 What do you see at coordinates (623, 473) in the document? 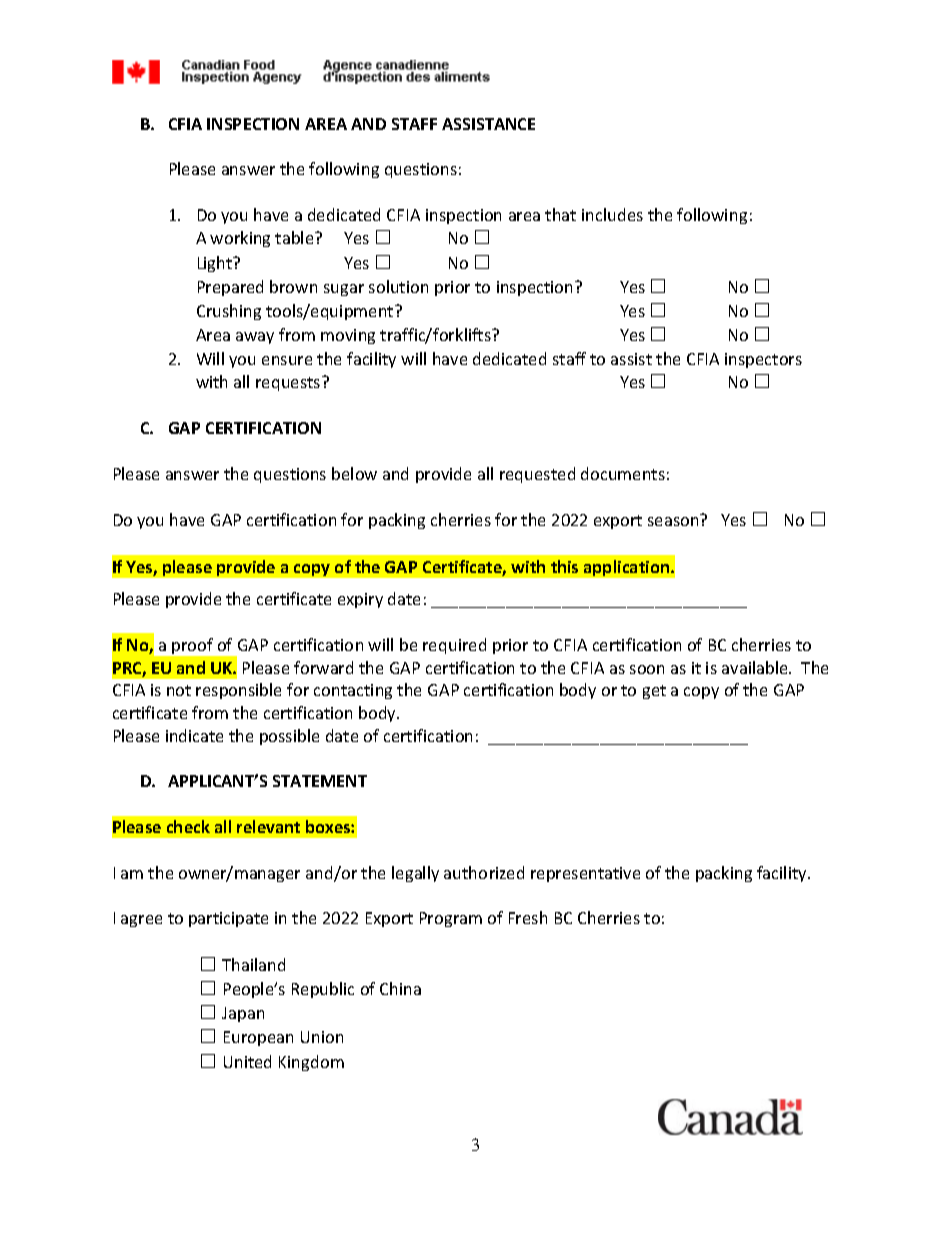
I see `documents` at bounding box center [623, 473].
